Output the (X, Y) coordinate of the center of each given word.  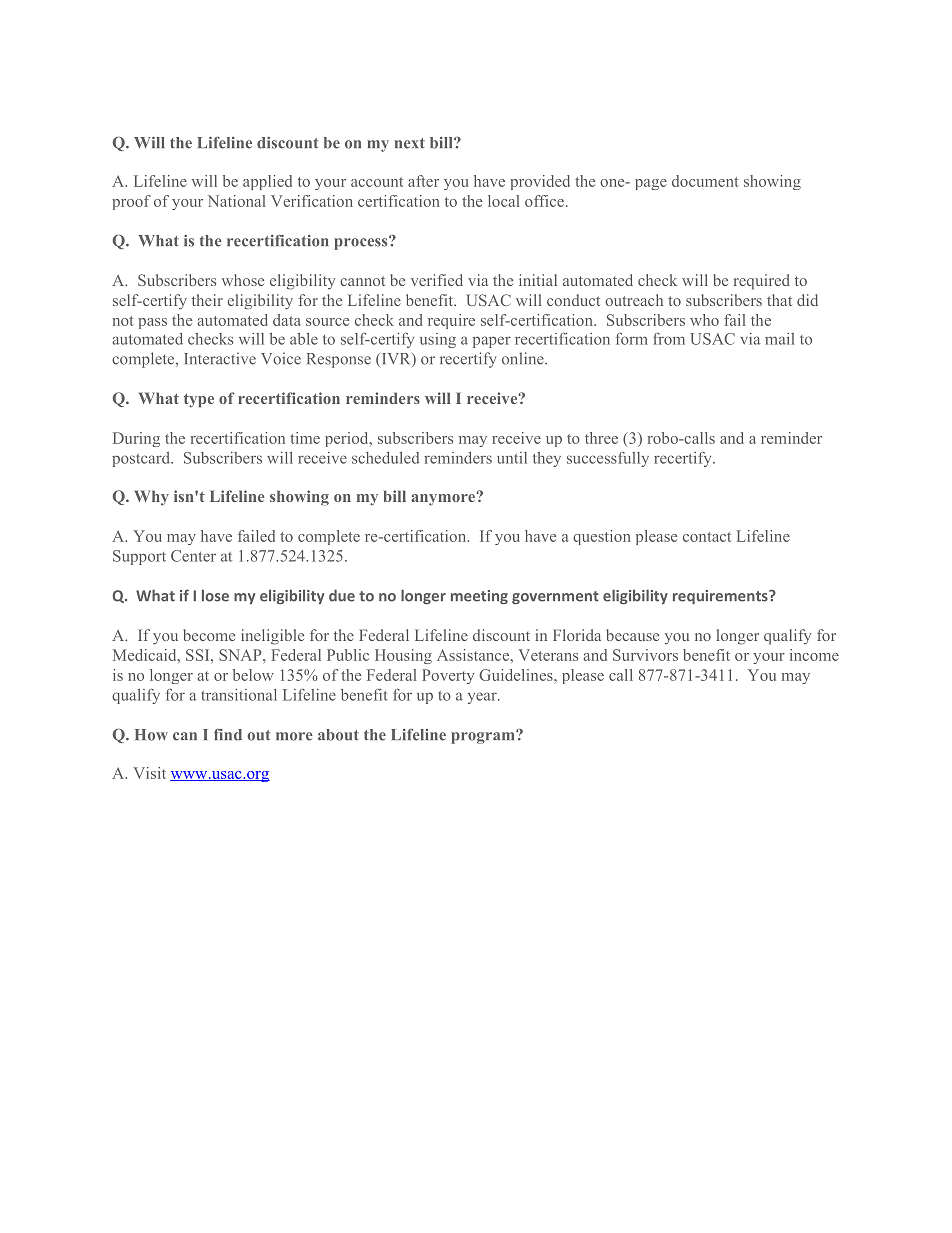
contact (707, 537)
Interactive (220, 358)
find (228, 735)
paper (492, 342)
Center (193, 556)
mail (780, 339)
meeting (479, 597)
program (484, 737)
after (423, 181)
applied (267, 182)
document (705, 181)
